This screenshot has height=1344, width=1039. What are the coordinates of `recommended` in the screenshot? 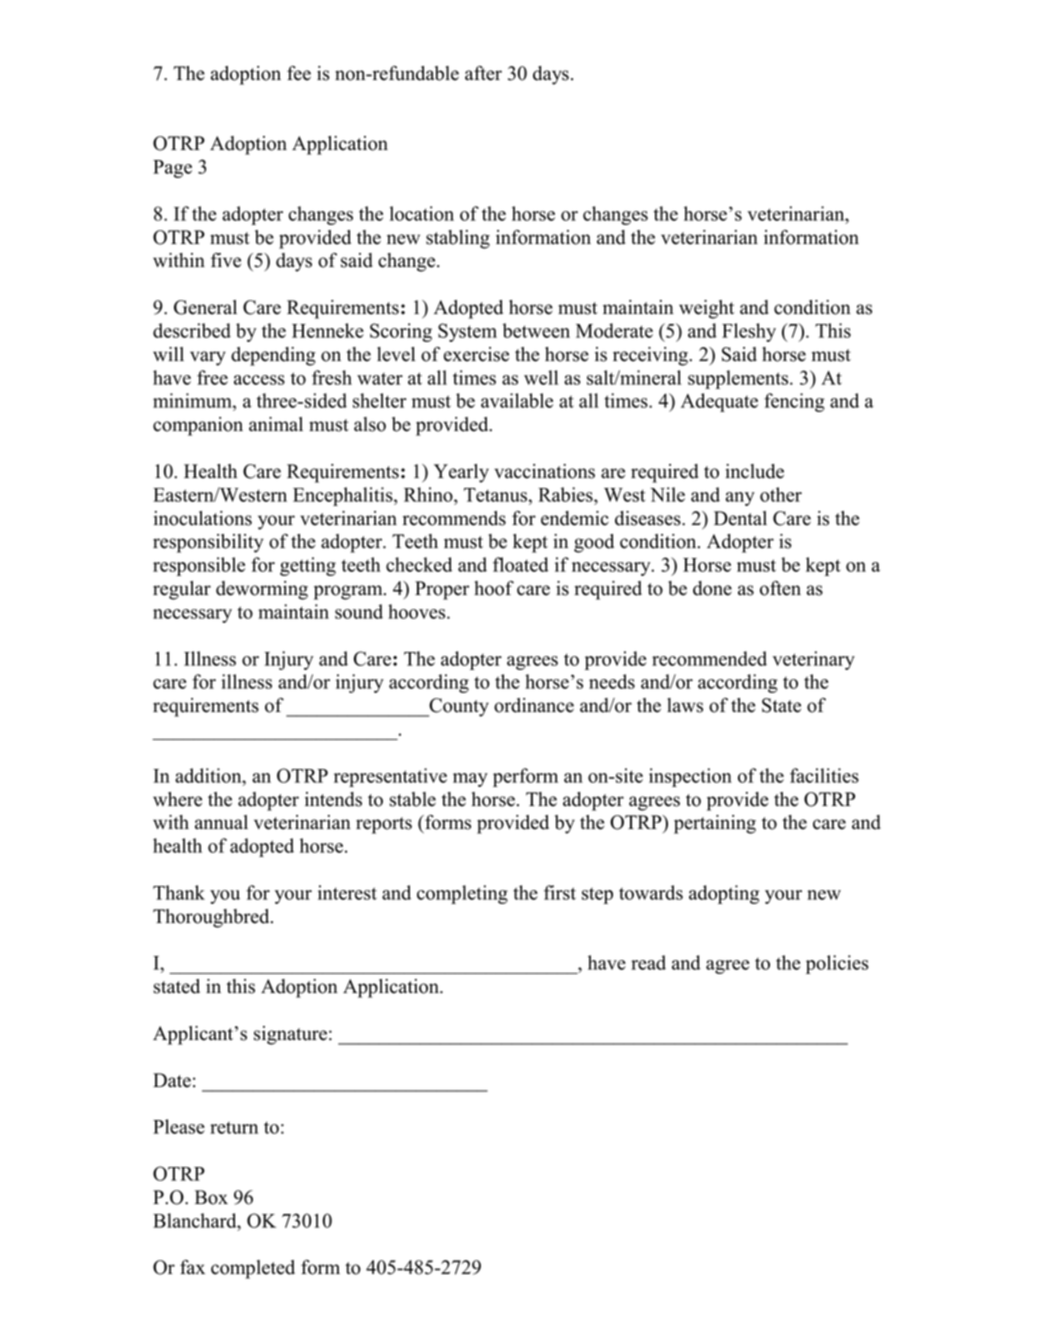 It's located at (709, 658).
